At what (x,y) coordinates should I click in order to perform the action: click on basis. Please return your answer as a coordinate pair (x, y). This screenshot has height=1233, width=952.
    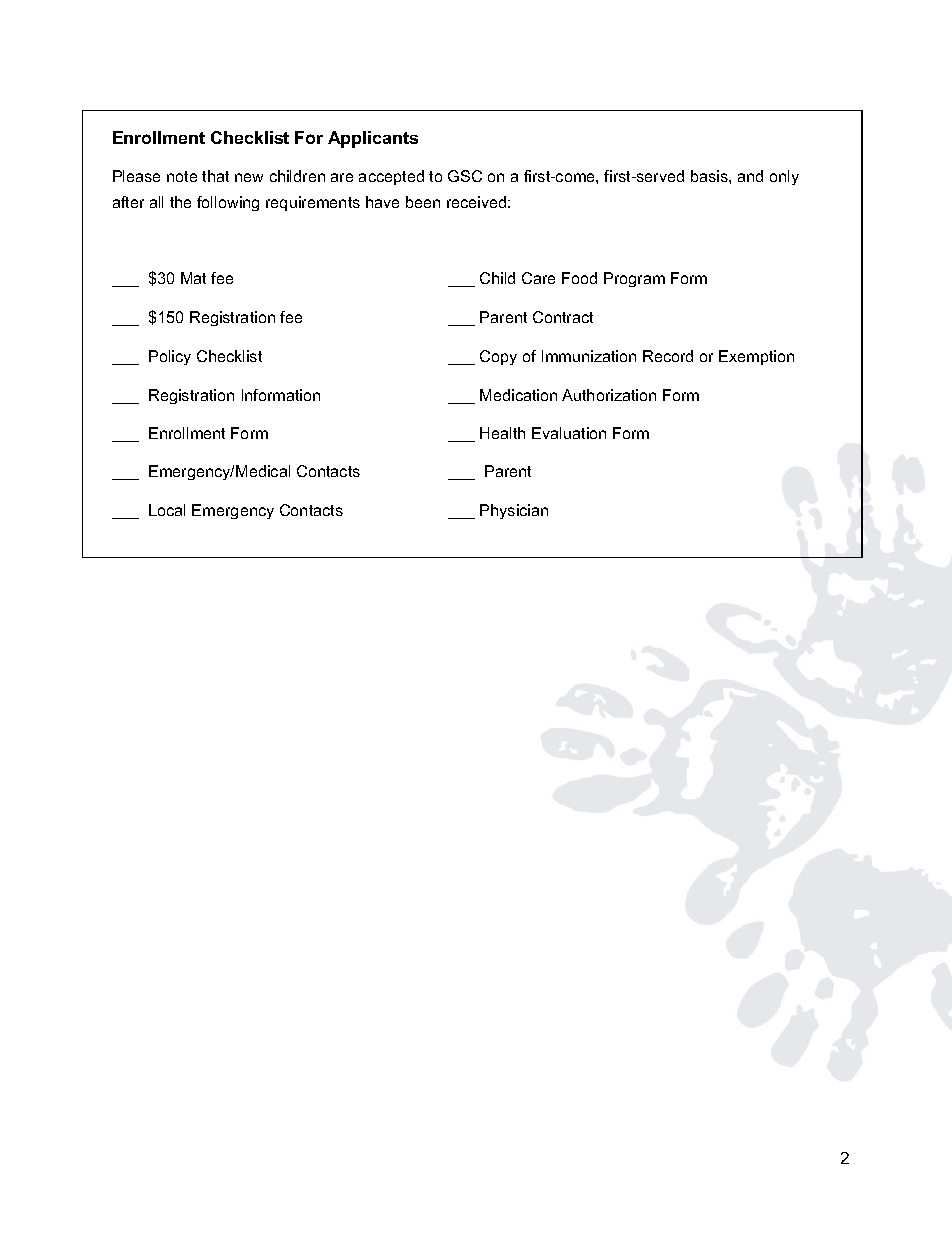
    Looking at the image, I should click on (710, 176).
